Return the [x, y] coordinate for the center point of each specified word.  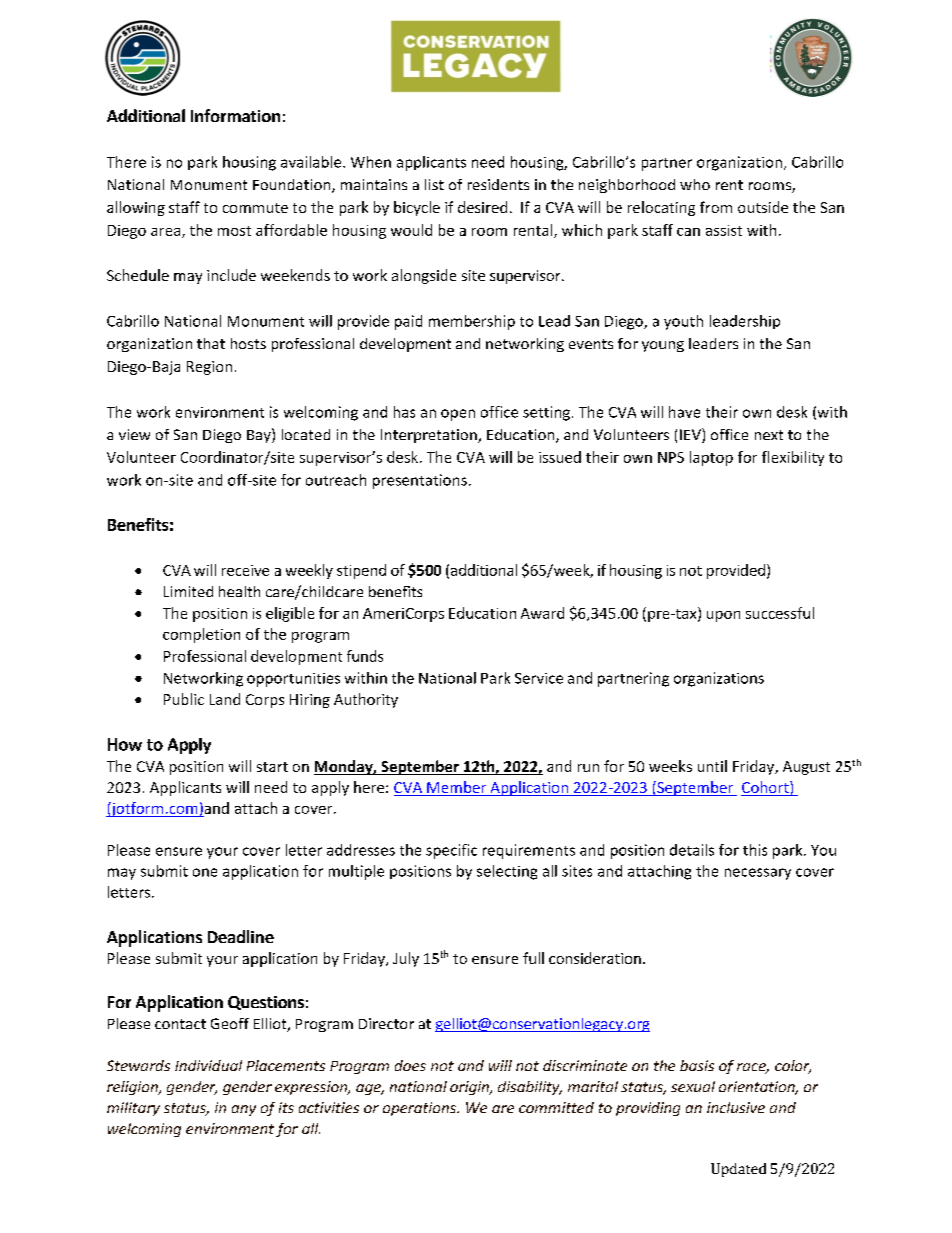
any [244, 1110]
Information [235, 115]
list [434, 184]
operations [420, 1109]
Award [542, 613]
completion [201, 635]
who [695, 184]
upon [723, 616]
